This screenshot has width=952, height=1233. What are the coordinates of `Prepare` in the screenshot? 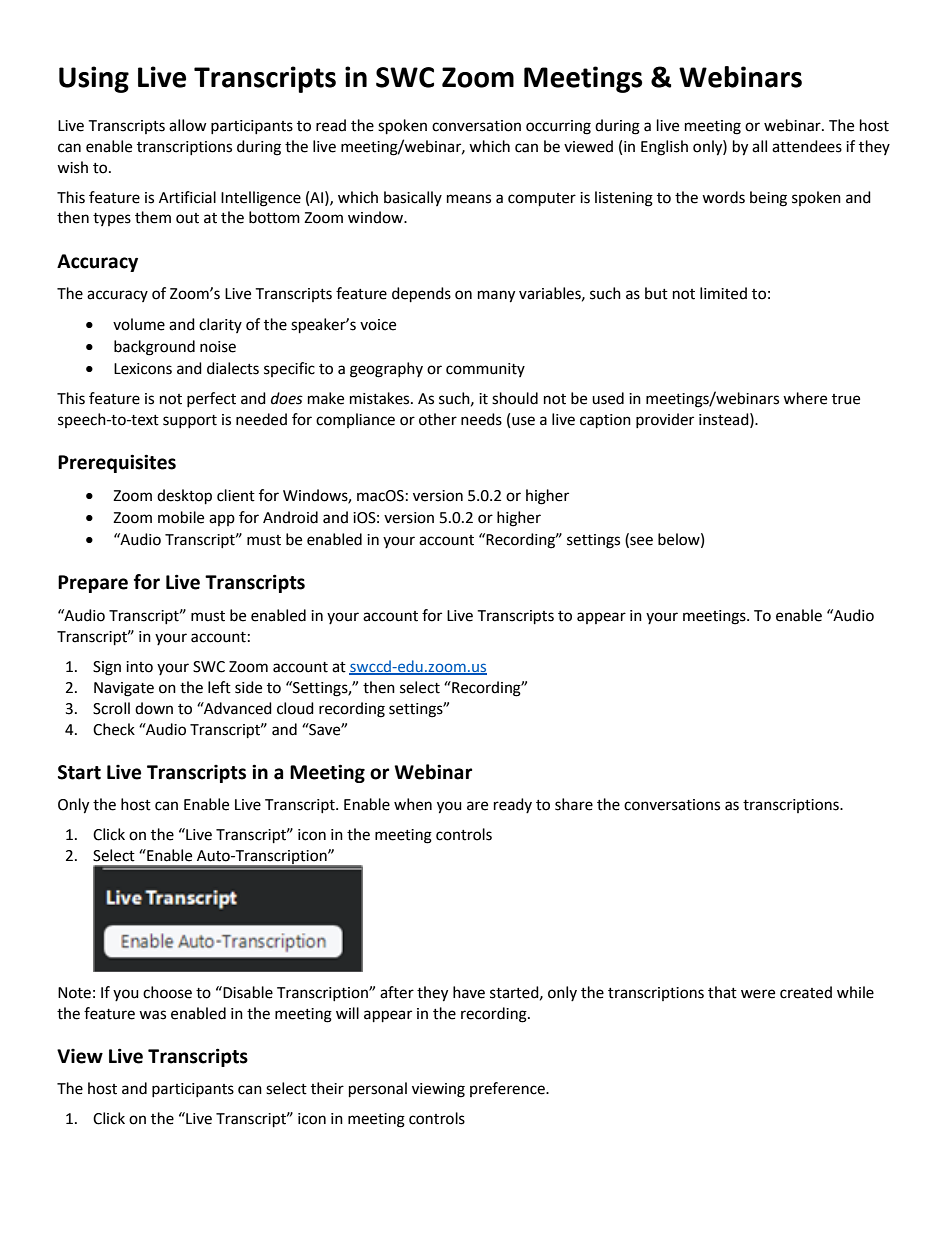 It's located at (93, 584).
